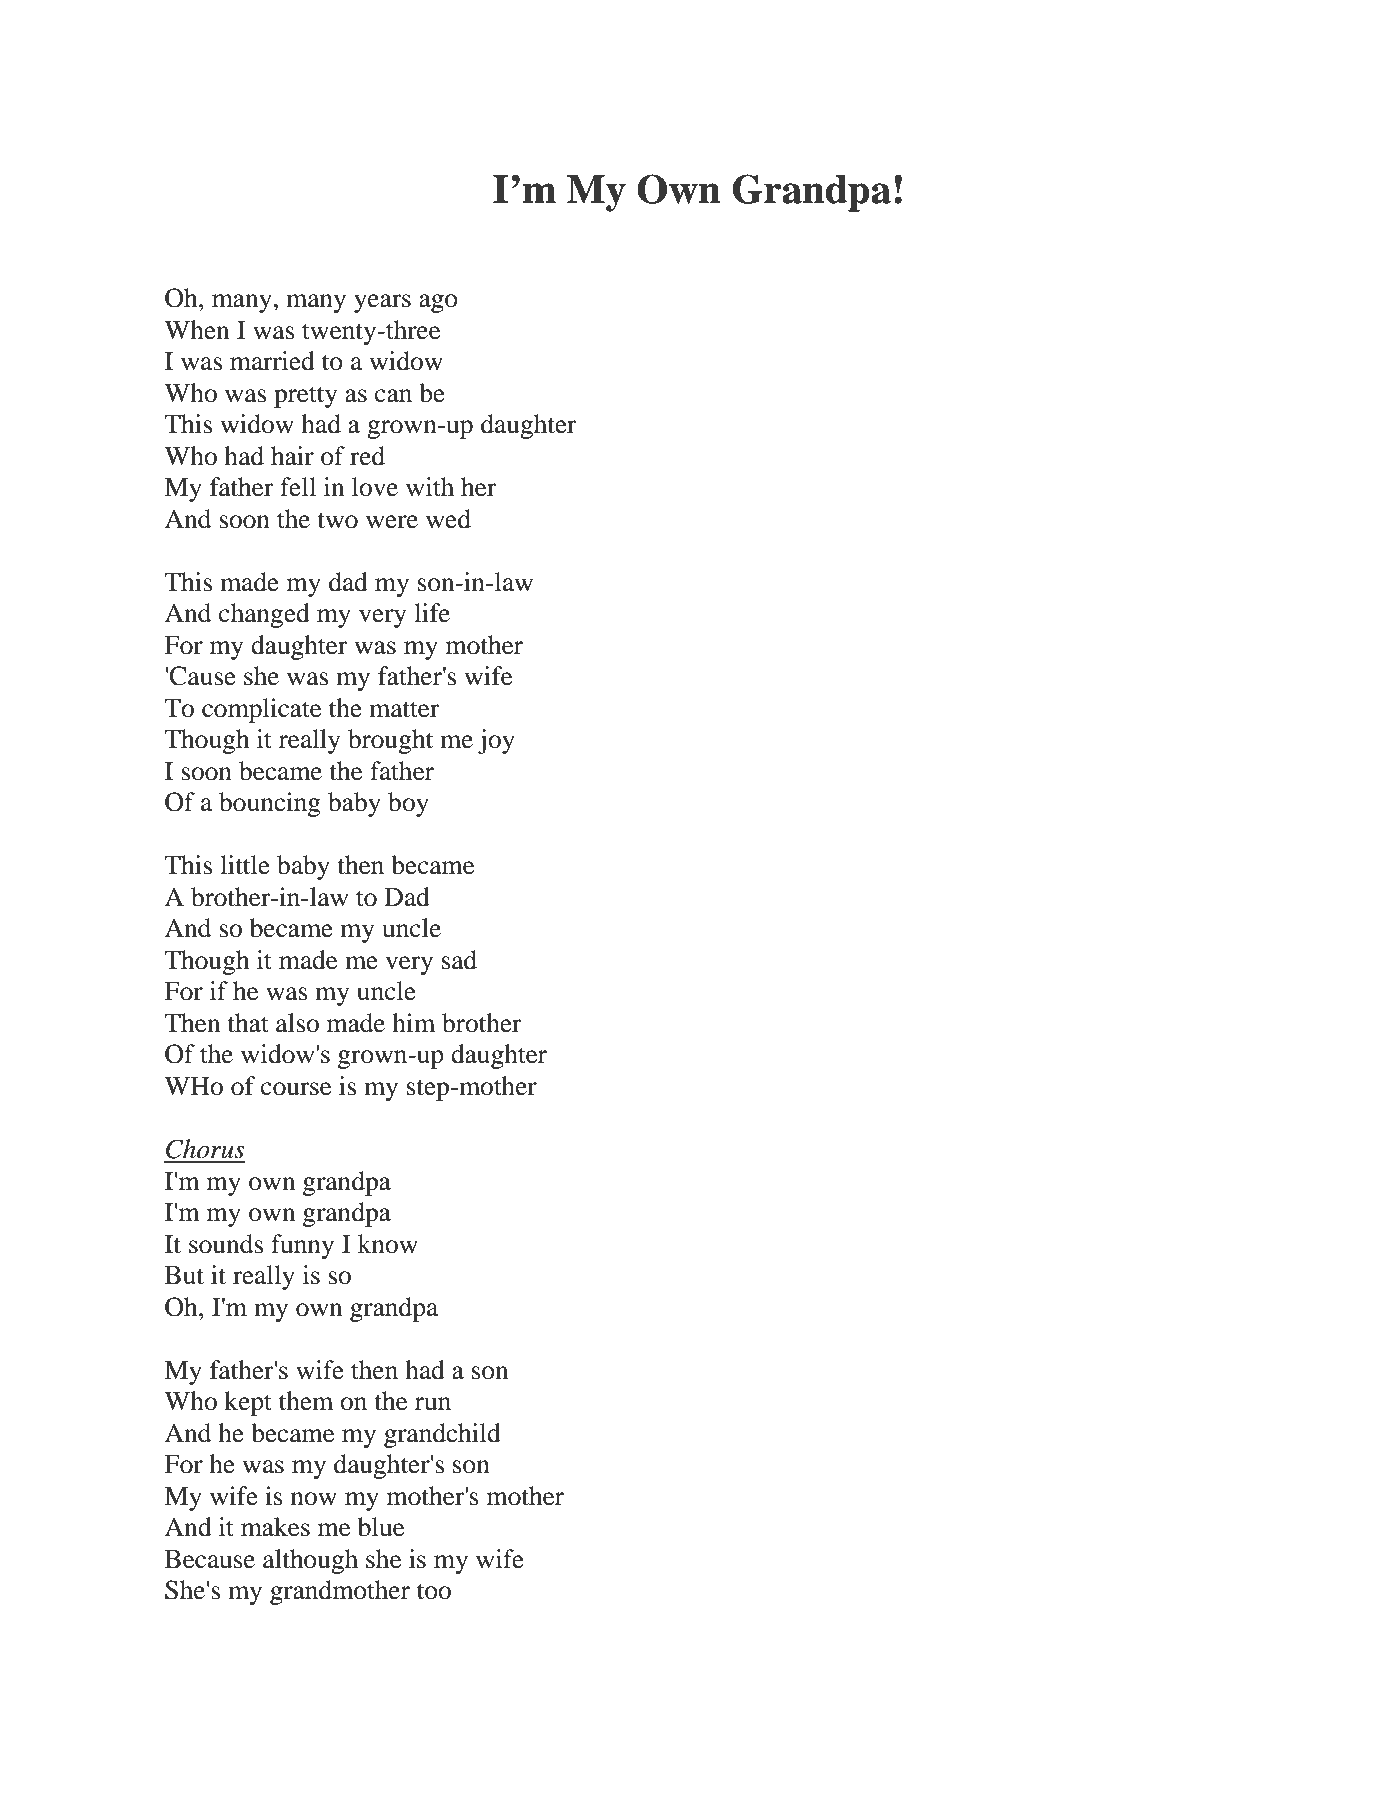  What do you see at coordinates (302, 1246) in the page?
I see `funny` at bounding box center [302, 1246].
